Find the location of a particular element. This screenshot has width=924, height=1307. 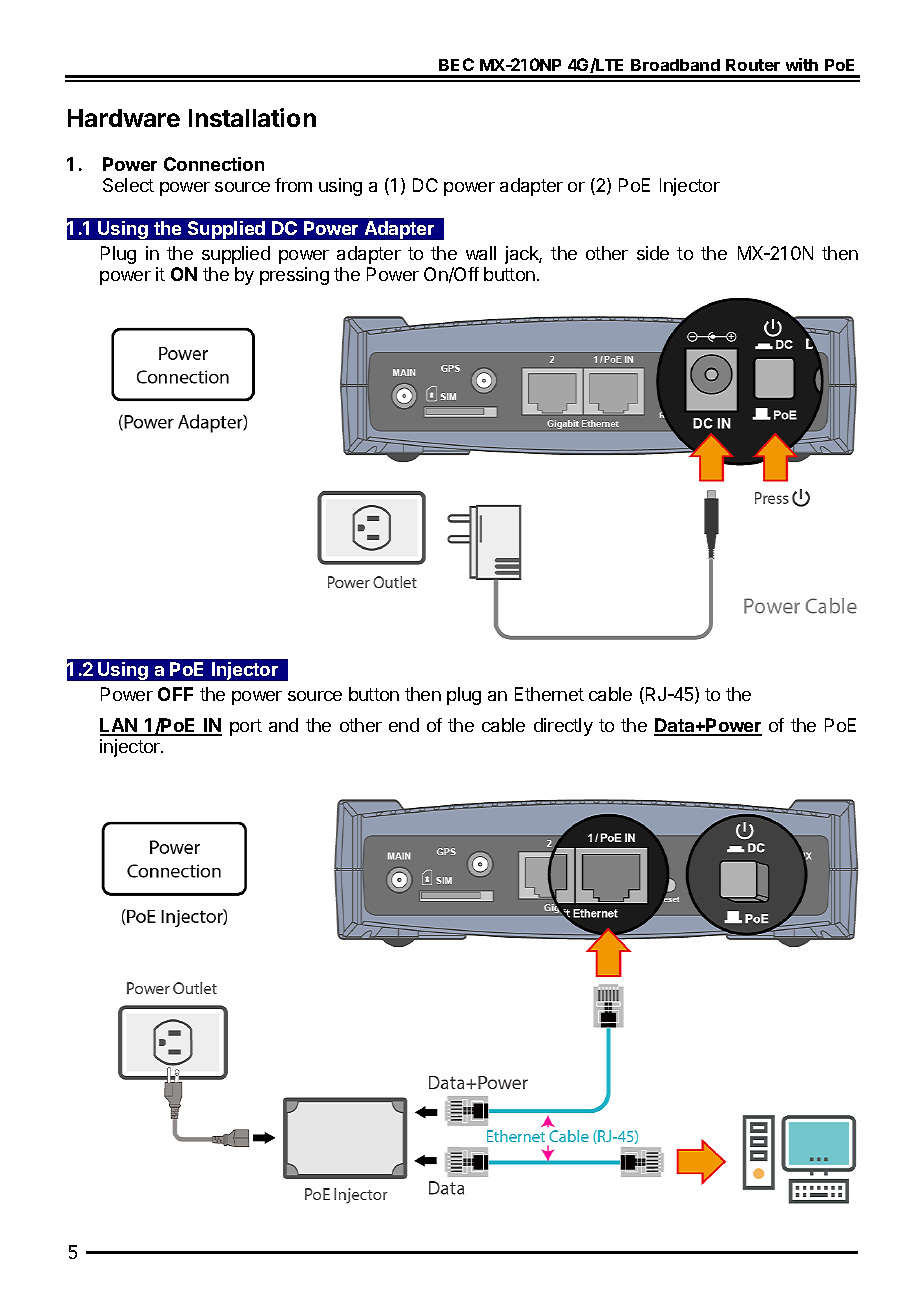

port is located at coordinates (246, 727).
